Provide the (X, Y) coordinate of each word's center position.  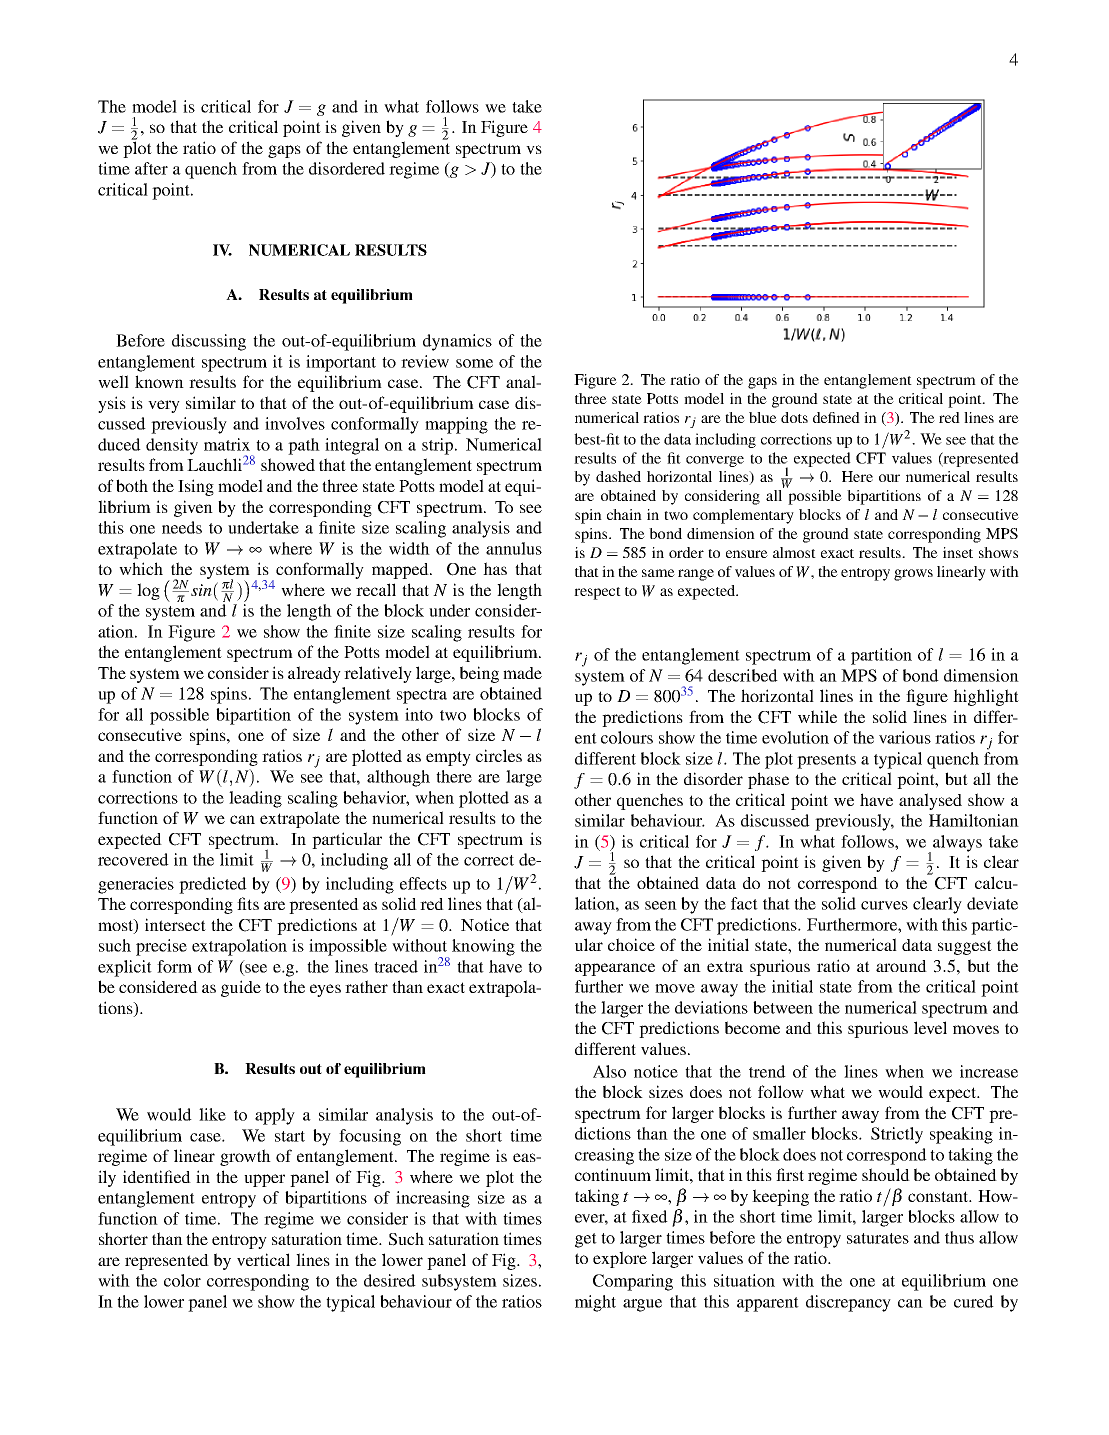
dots (794, 417)
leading (255, 799)
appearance (615, 969)
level (930, 1027)
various (905, 737)
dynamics (457, 342)
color (182, 1280)
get (586, 1240)
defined (836, 417)
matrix (227, 444)
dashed (618, 476)
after (151, 168)
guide (241, 988)
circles (499, 755)
